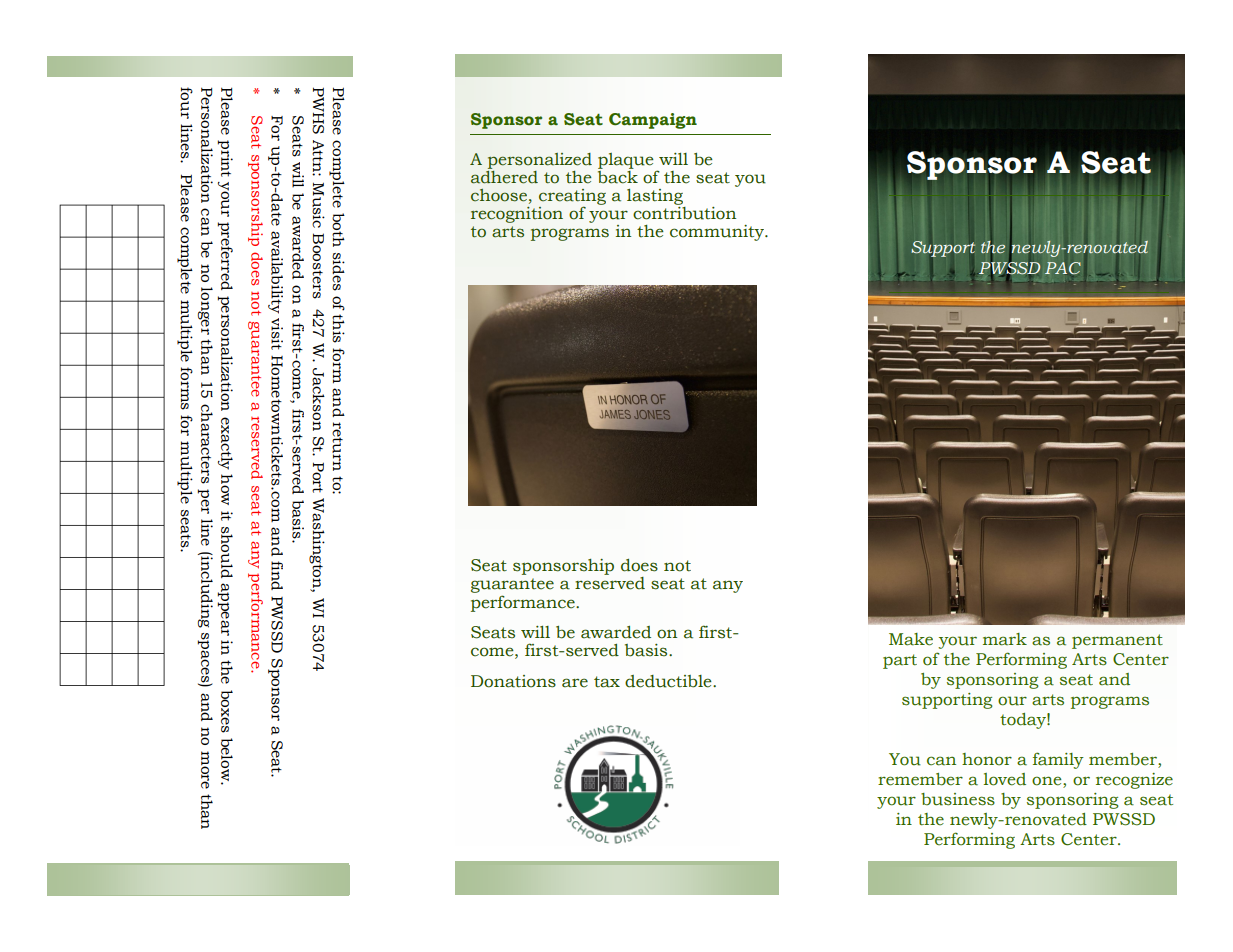 The width and height of the screenshot is (1233, 952). What do you see at coordinates (517, 215) in the screenshot?
I see `recognition` at bounding box center [517, 215].
